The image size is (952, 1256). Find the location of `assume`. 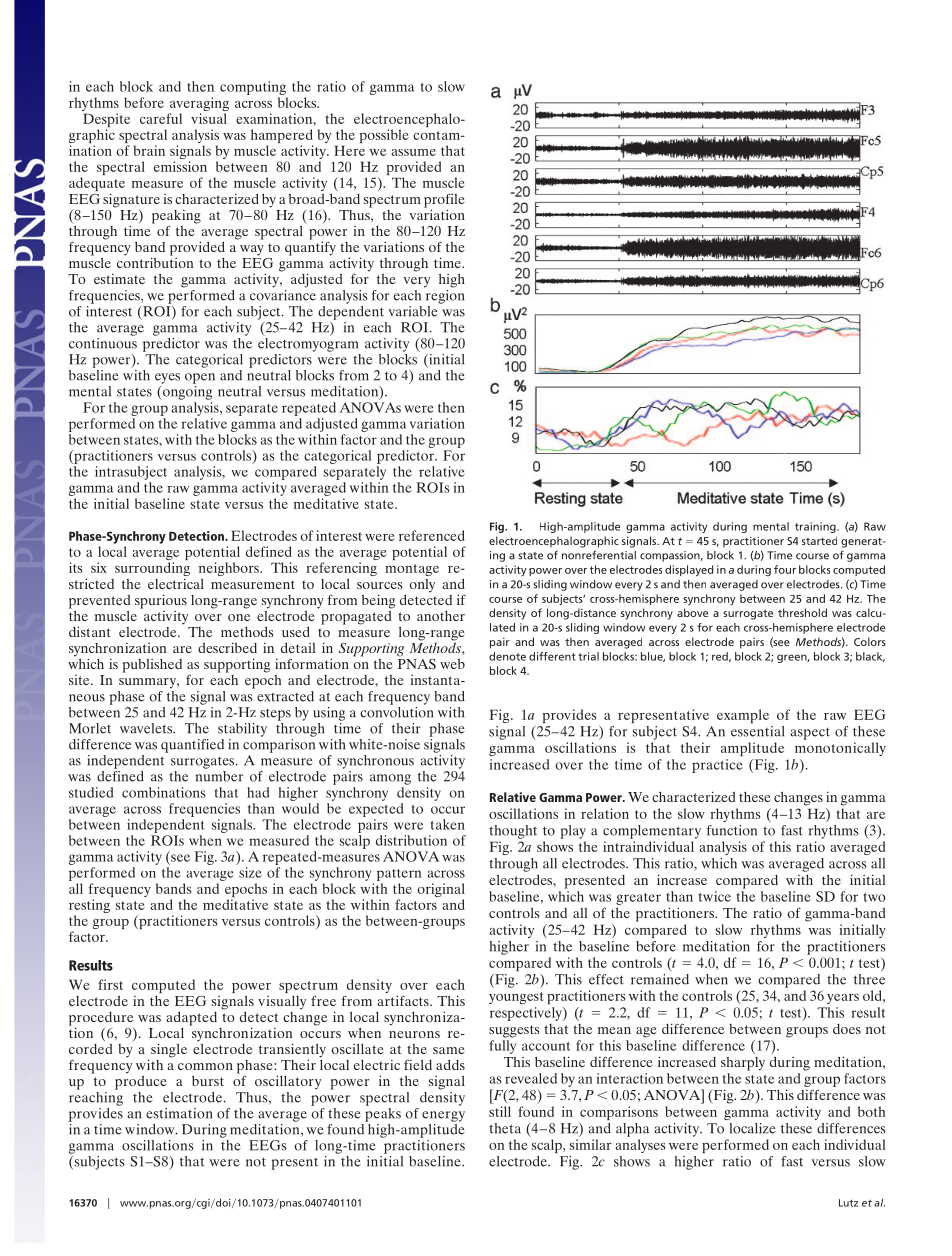

assume is located at coordinates (413, 152).
